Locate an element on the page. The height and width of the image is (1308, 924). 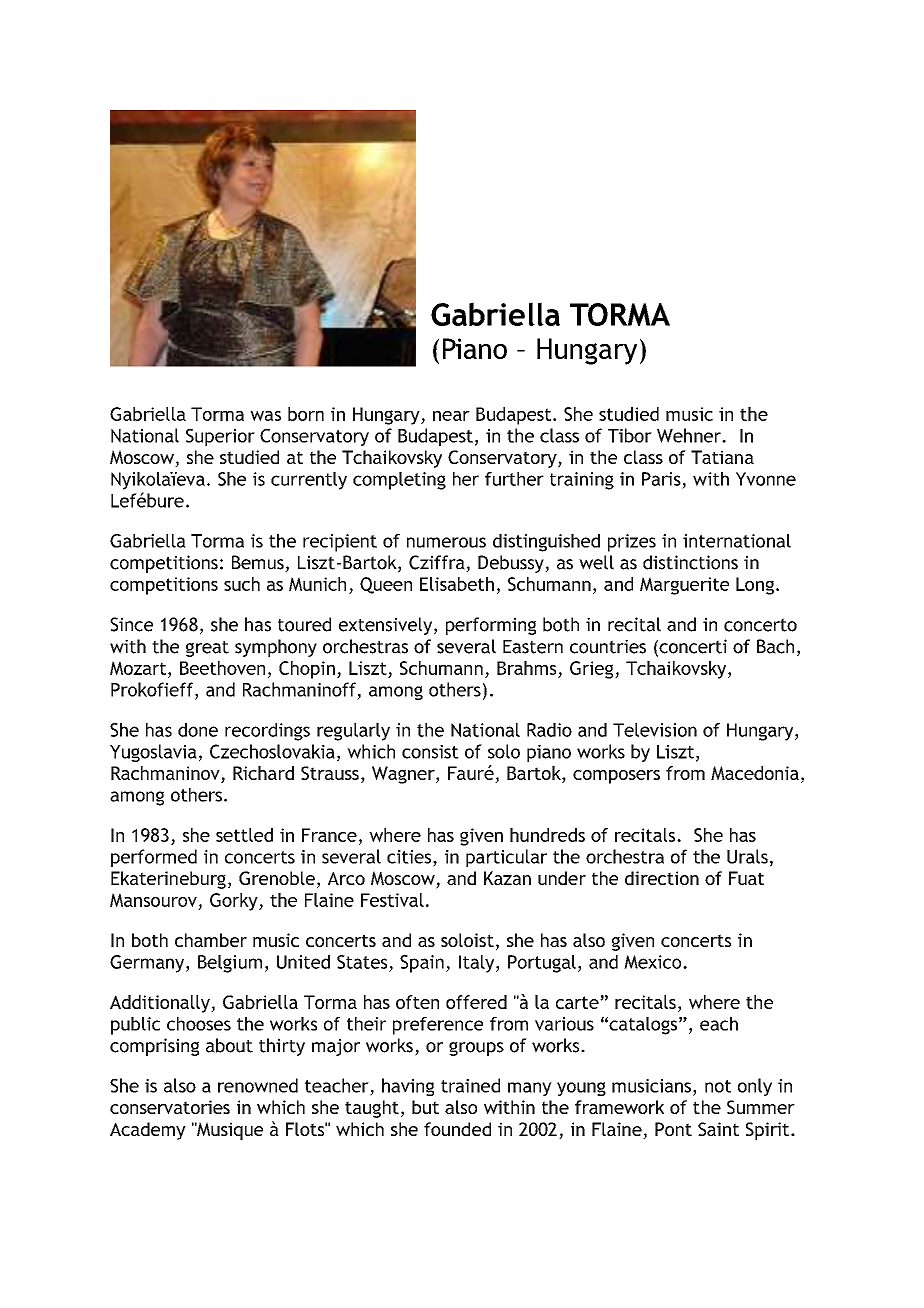
Tatiana is located at coordinates (722, 457).
